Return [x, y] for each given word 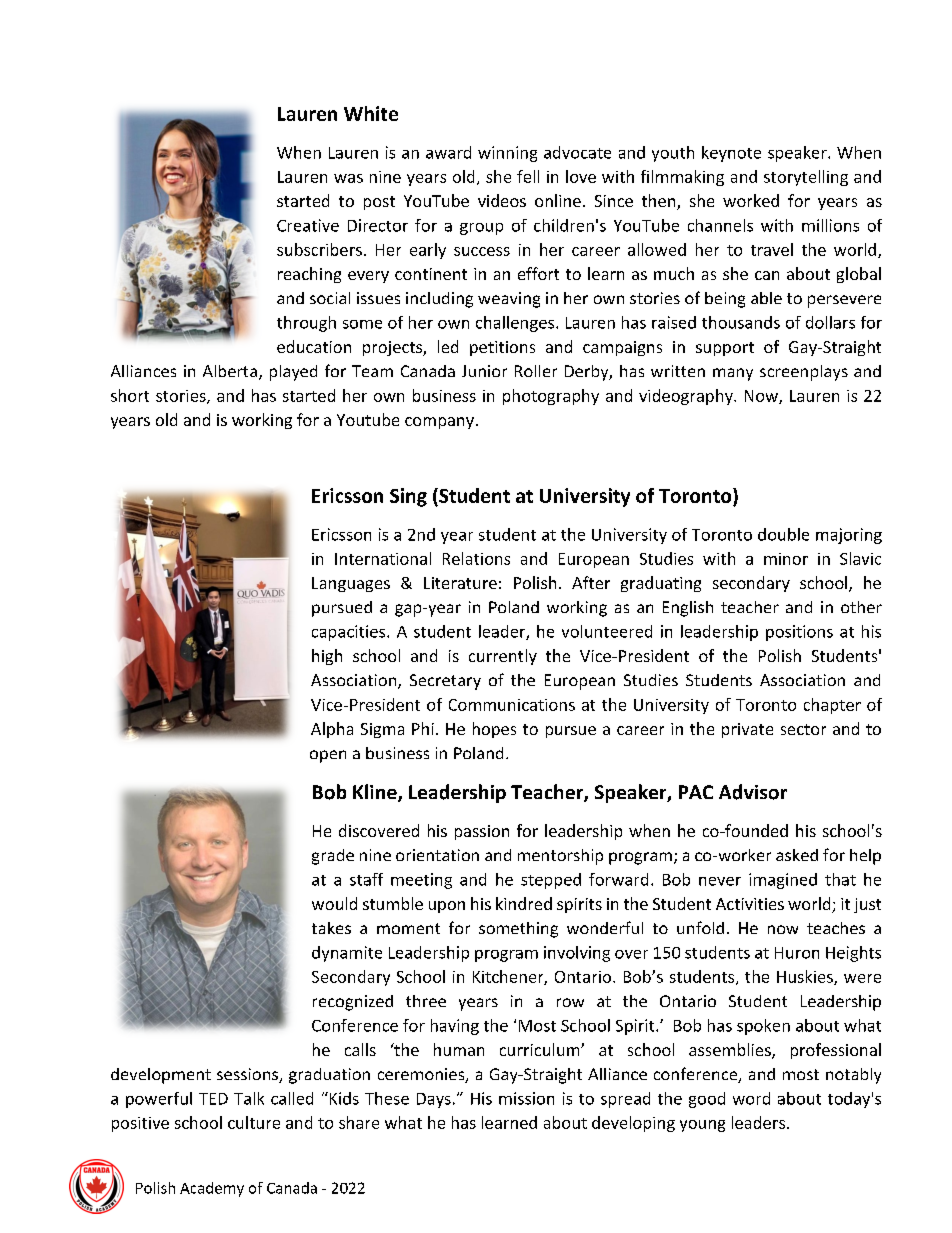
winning [507, 154]
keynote [731, 154]
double [783, 534]
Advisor [753, 792]
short [130, 395]
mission [526, 1098]
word [751, 1098]
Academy [212, 1189]
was [348, 178]
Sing [408, 497]
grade [333, 857]
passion [482, 832]
